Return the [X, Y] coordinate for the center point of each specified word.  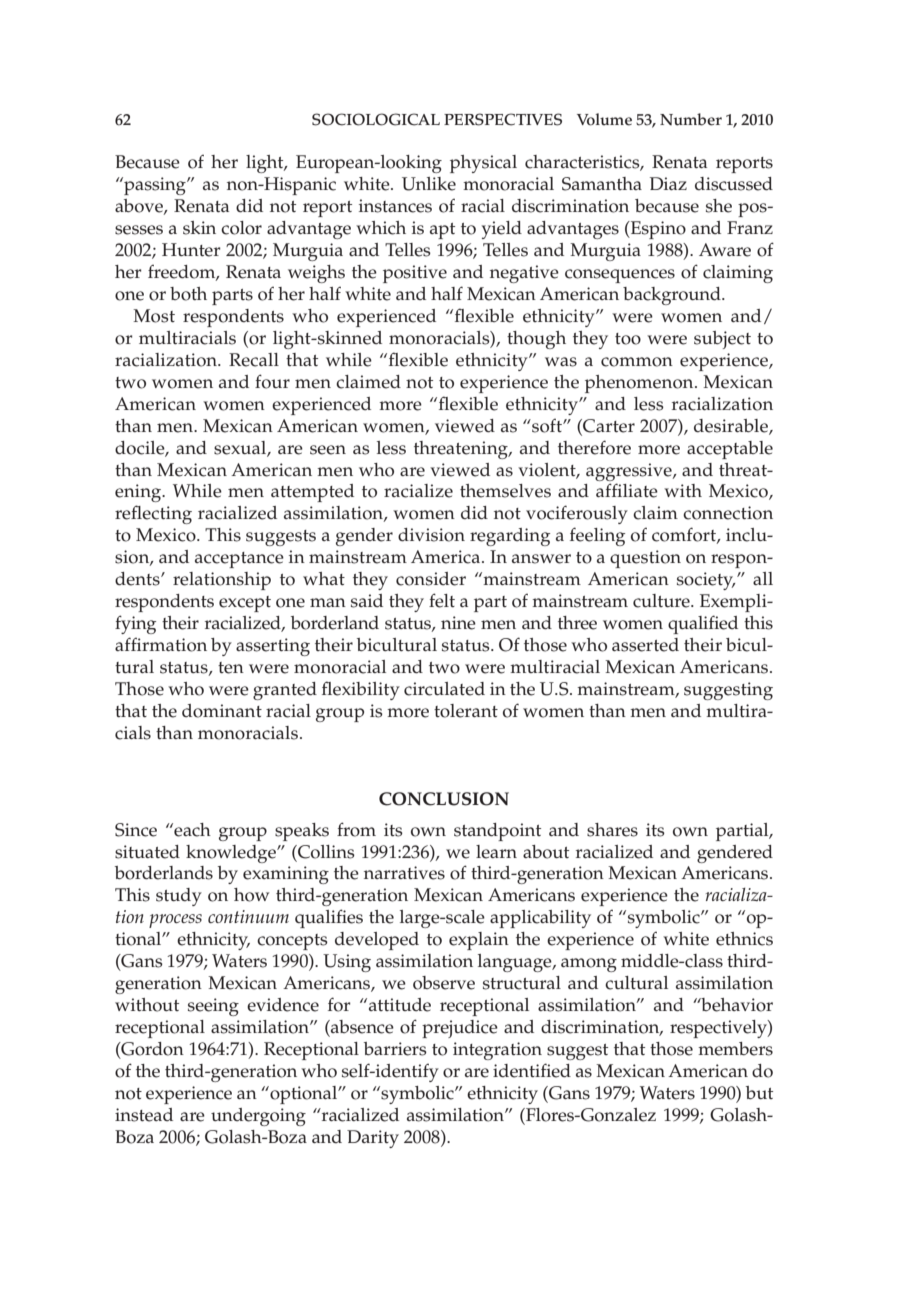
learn [496, 852]
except [245, 604]
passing [155, 186]
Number [691, 119]
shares [612, 830]
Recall [254, 360]
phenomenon [640, 384]
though [536, 340]
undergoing [258, 1117]
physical [483, 164]
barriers [395, 1049]
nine [458, 623]
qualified [703, 624]
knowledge [232, 854]
